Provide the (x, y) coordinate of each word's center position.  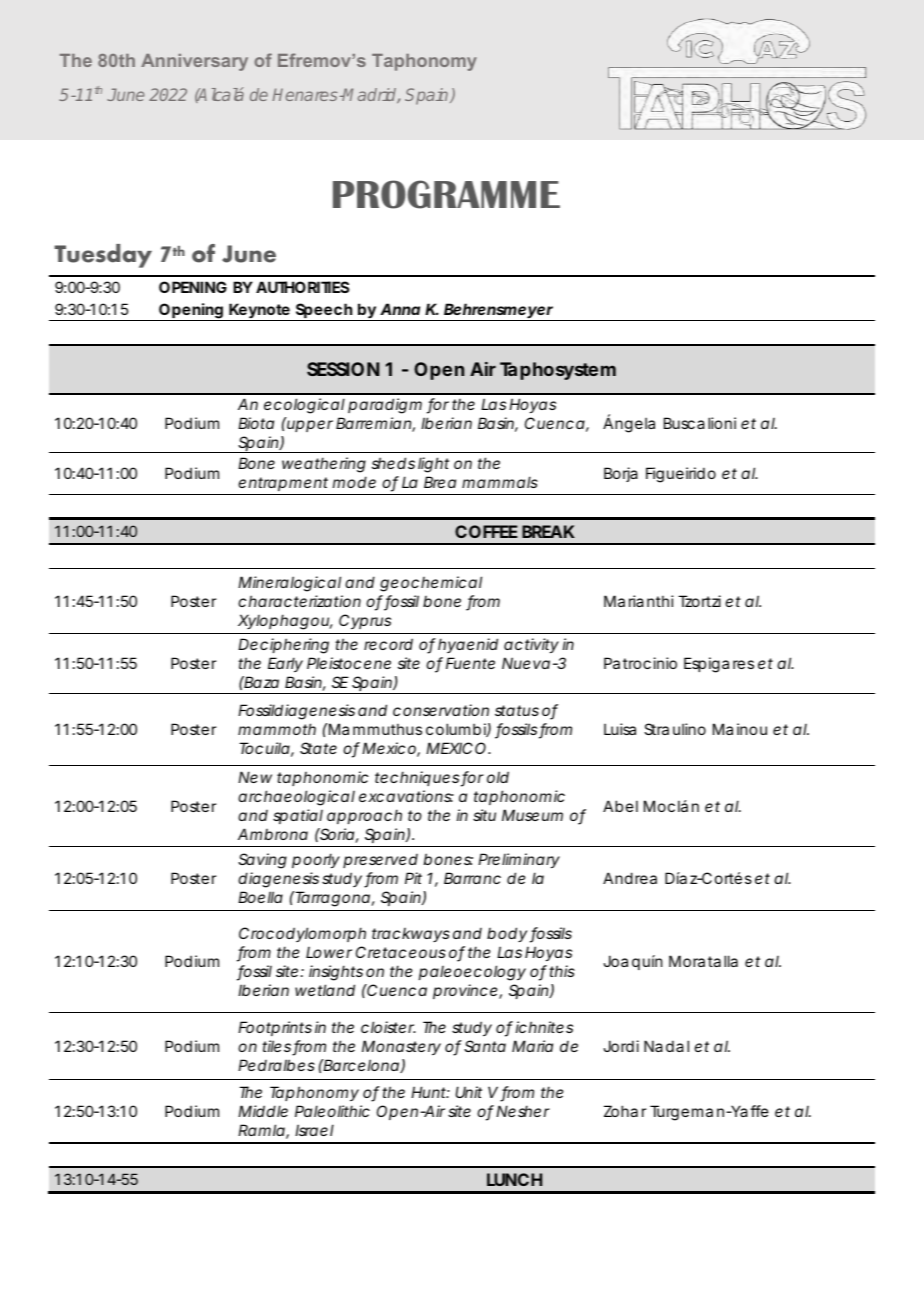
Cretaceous (401, 952)
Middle (263, 1111)
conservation (441, 710)
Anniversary (194, 62)
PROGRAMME (446, 194)
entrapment (283, 486)
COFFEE (486, 531)
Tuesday (103, 256)
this (562, 971)
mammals (500, 482)
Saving (262, 861)
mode (354, 482)
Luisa (620, 729)
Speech (324, 312)
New (255, 777)
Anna (400, 309)
